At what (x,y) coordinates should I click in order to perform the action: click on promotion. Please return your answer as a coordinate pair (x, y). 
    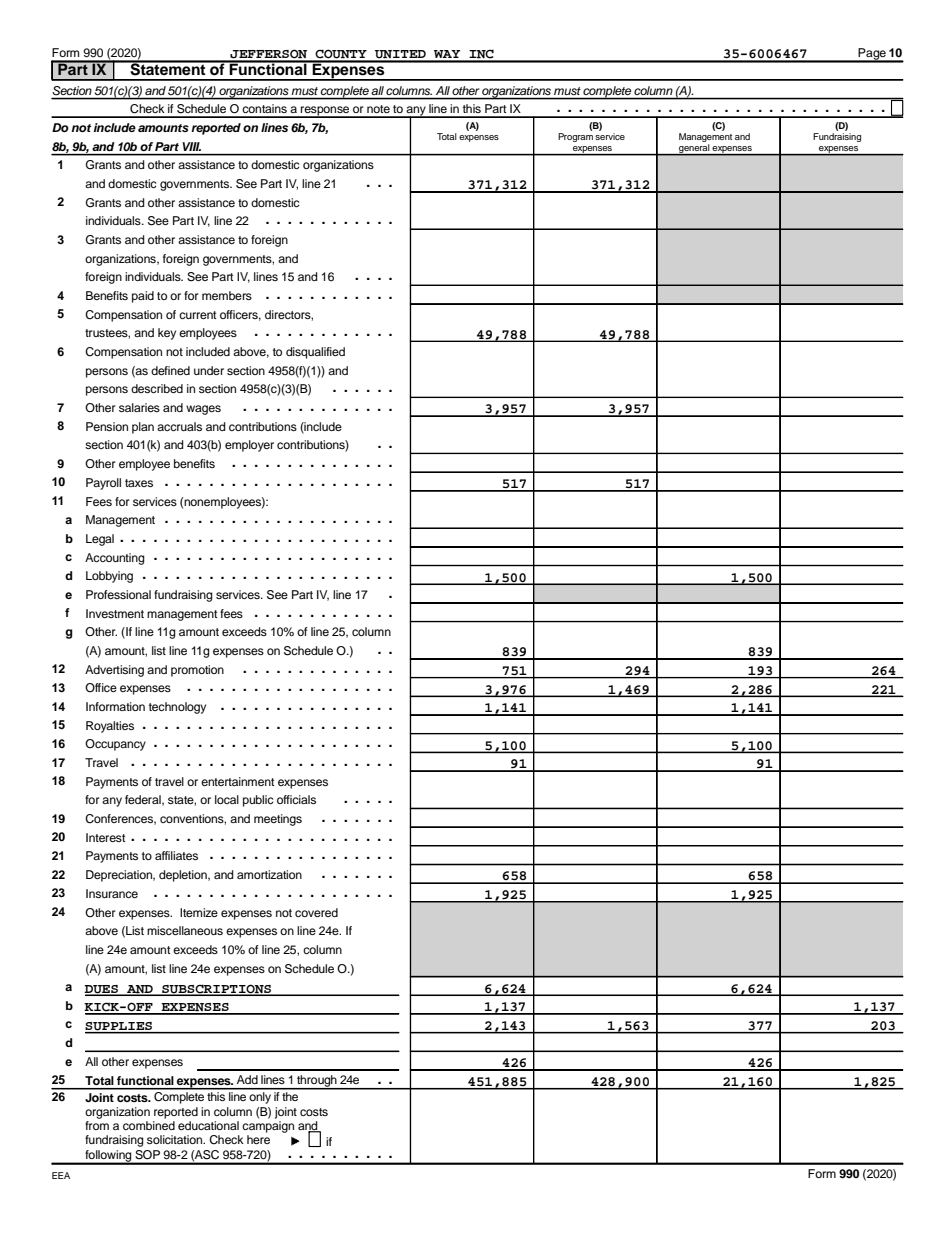
    Looking at the image, I should click on (197, 671).
